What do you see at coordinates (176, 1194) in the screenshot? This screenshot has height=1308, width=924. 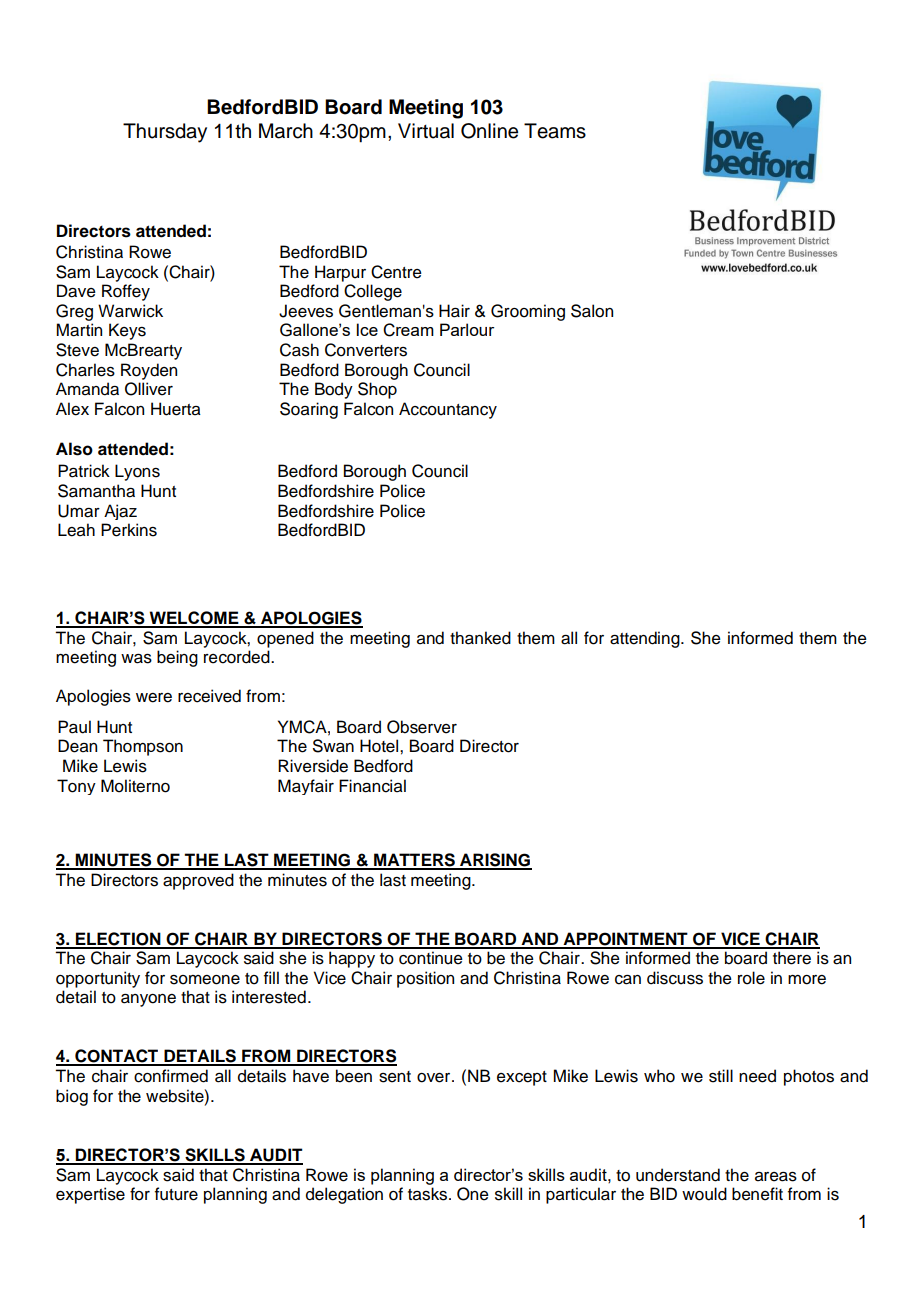 I see `future` at bounding box center [176, 1194].
